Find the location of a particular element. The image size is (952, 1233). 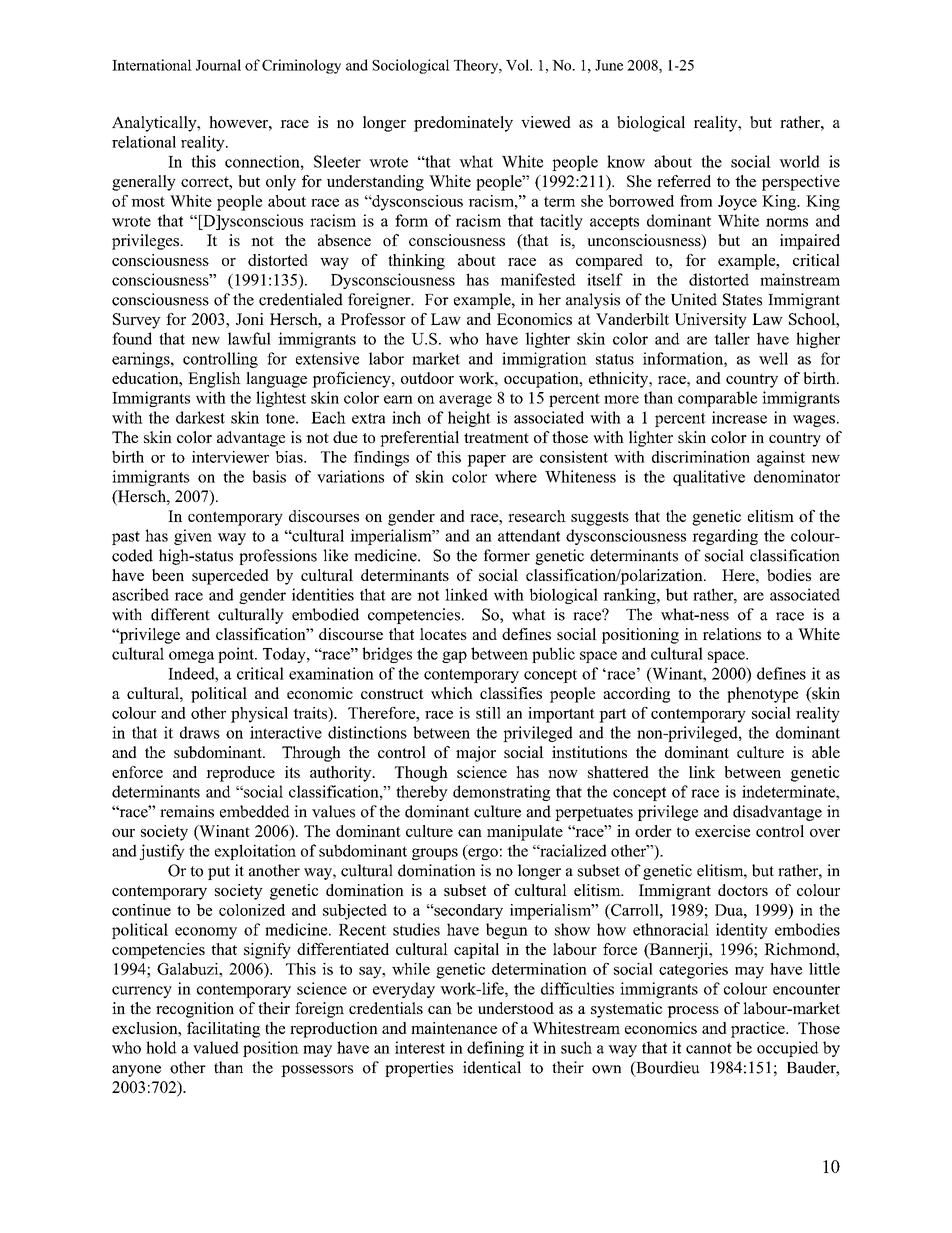

valued is located at coordinates (216, 1047).
